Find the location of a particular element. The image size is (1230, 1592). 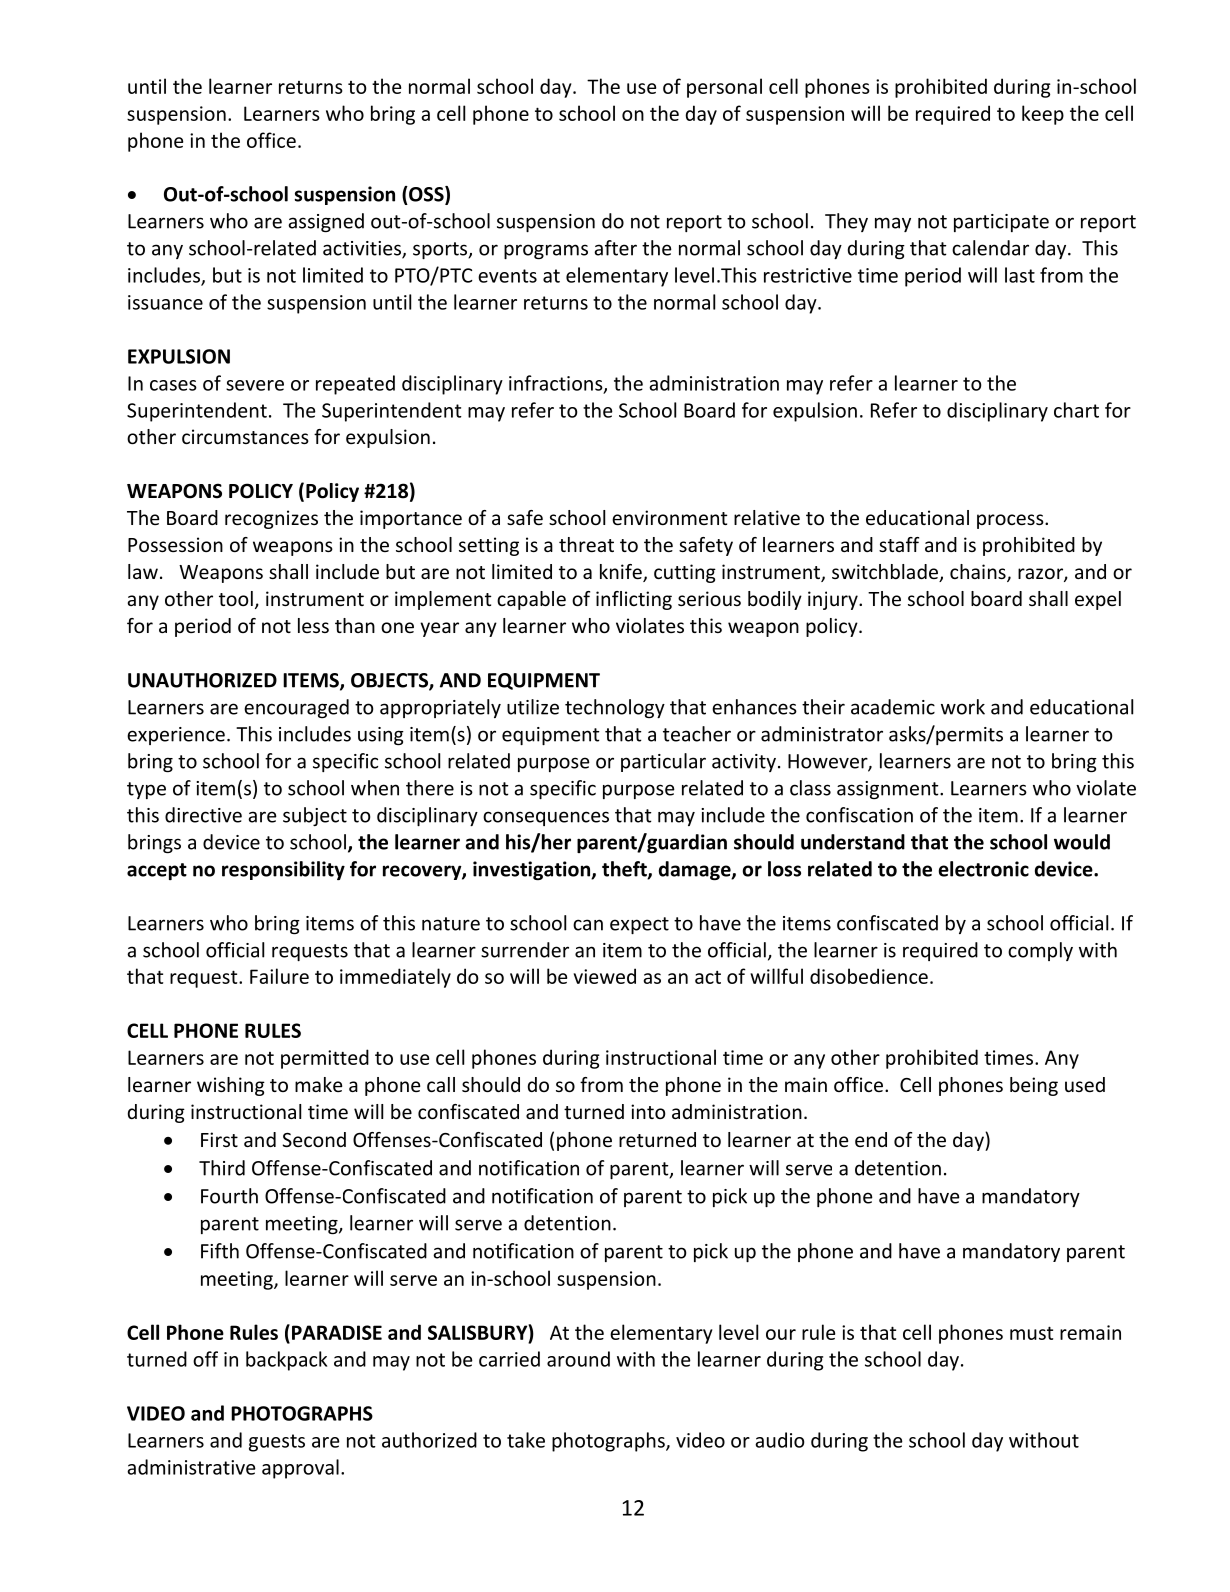

being is located at coordinates (1034, 1086).
